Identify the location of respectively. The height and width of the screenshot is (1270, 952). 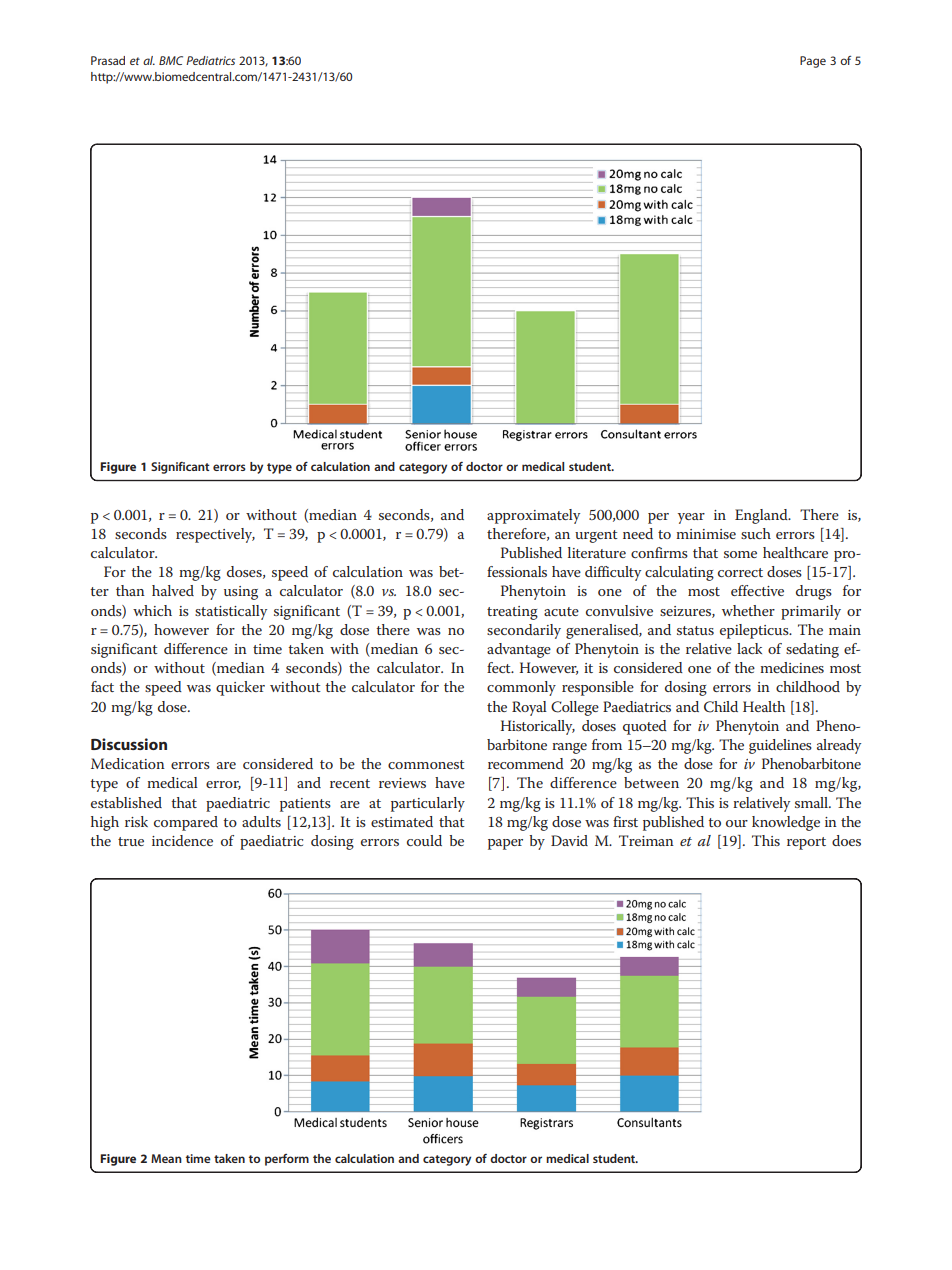
(215, 535).
